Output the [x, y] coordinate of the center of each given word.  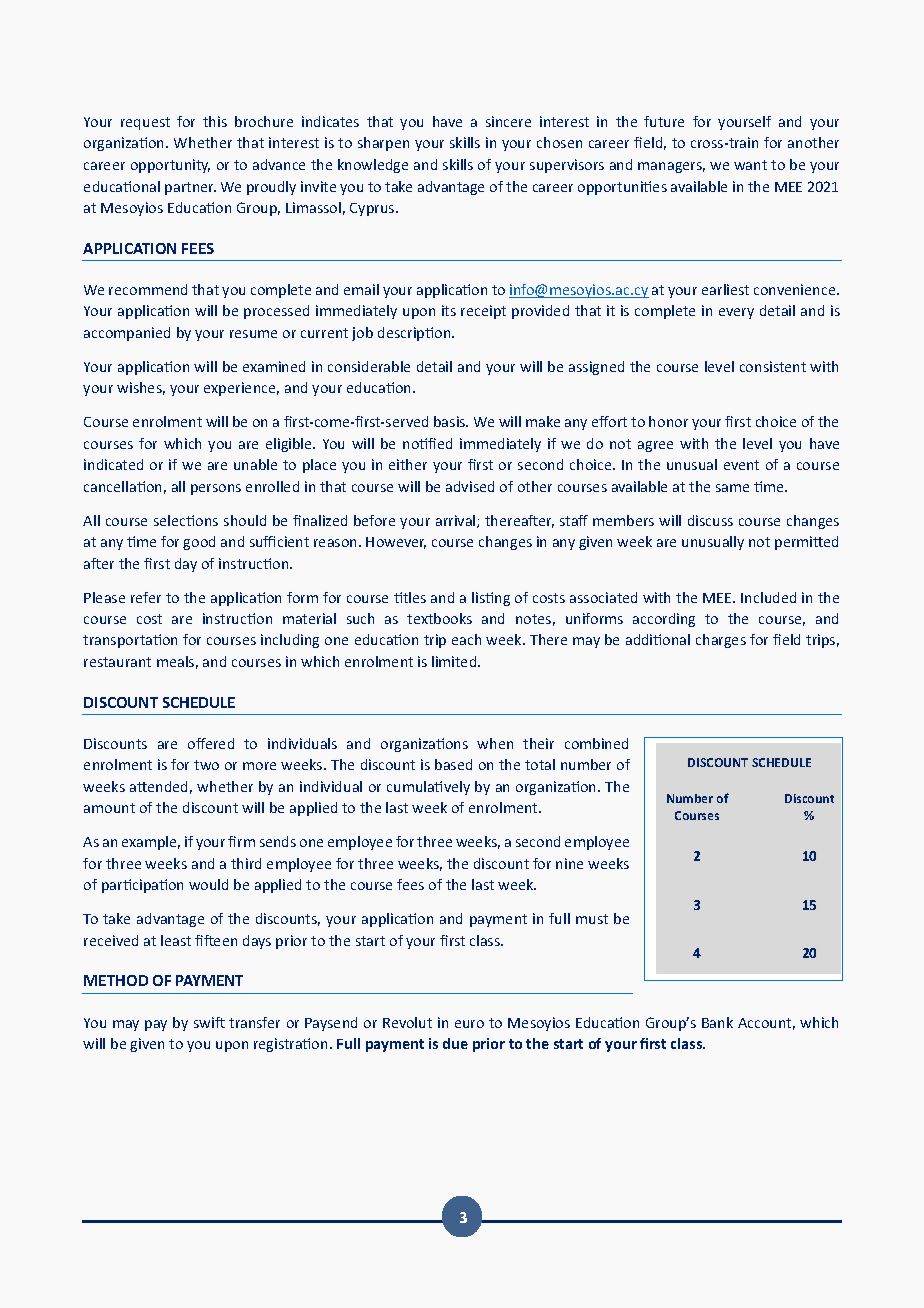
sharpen [383, 144]
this [215, 121]
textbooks [439, 618]
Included [768, 597]
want [750, 165]
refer [146, 597]
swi [205, 1022]
